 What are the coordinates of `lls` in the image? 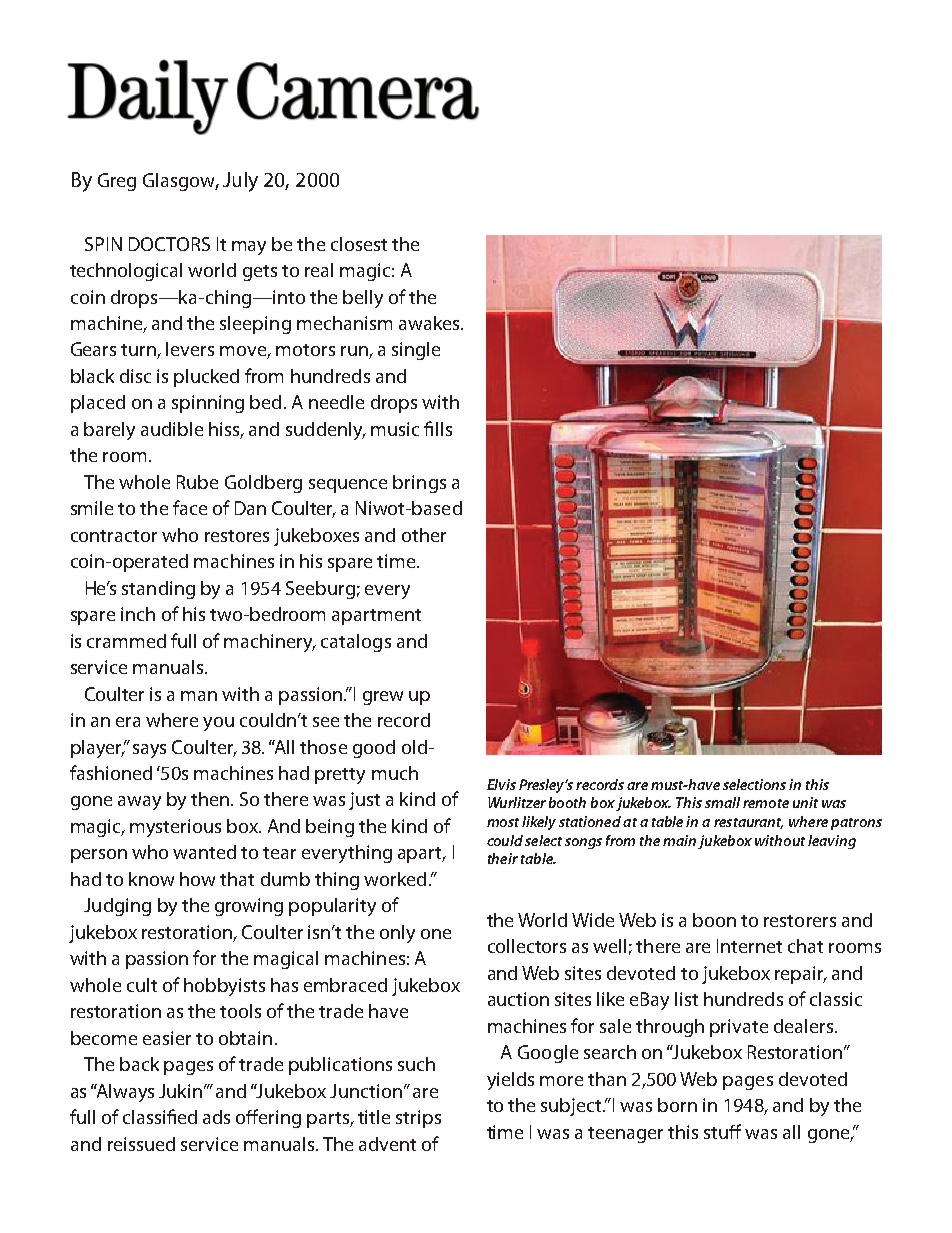 It's located at (444, 429).
